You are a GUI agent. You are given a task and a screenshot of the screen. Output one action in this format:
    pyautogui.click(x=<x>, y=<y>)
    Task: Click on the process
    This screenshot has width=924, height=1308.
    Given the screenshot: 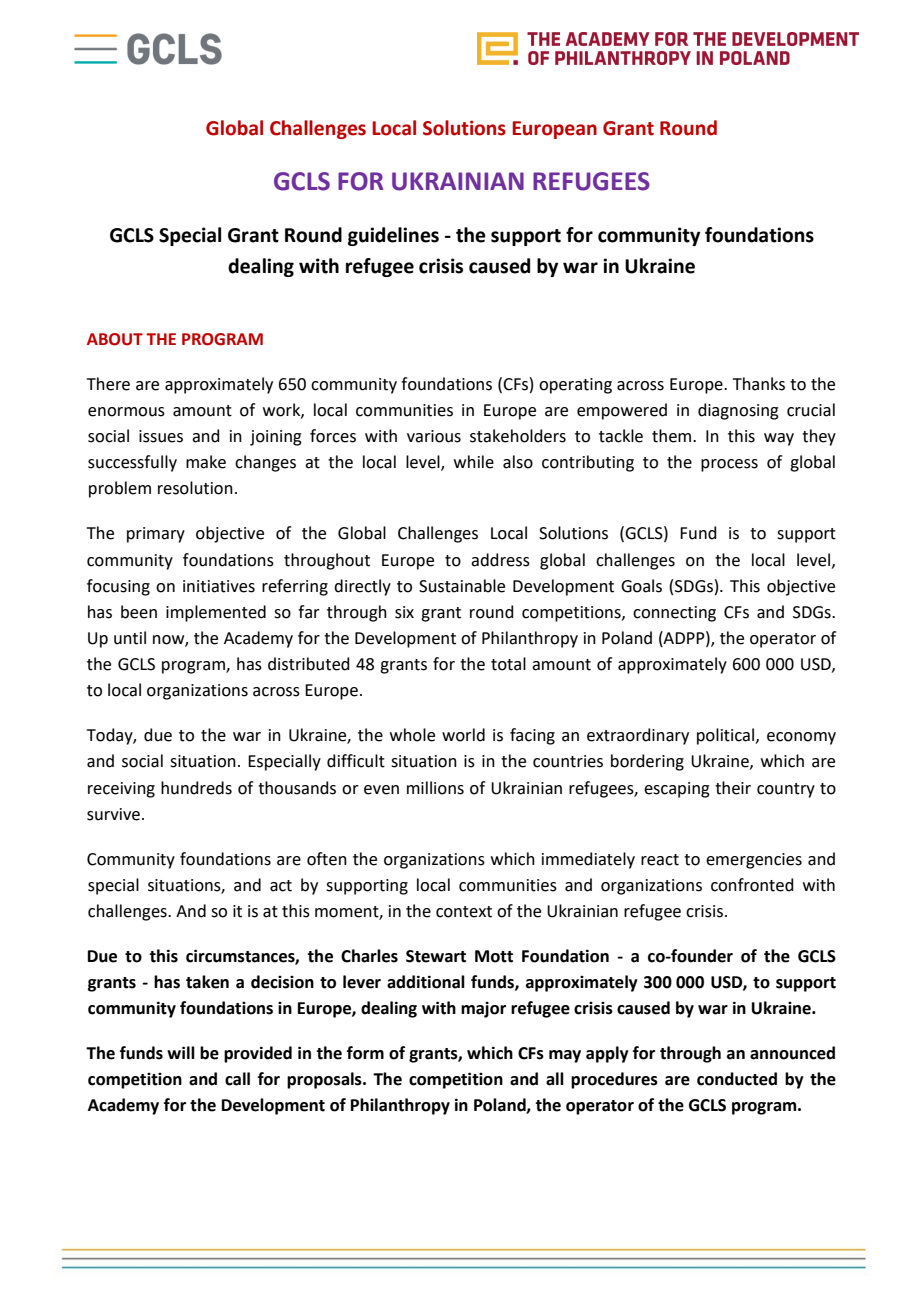 What is the action you would take?
    pyautogui.click(x=729, y=465)
